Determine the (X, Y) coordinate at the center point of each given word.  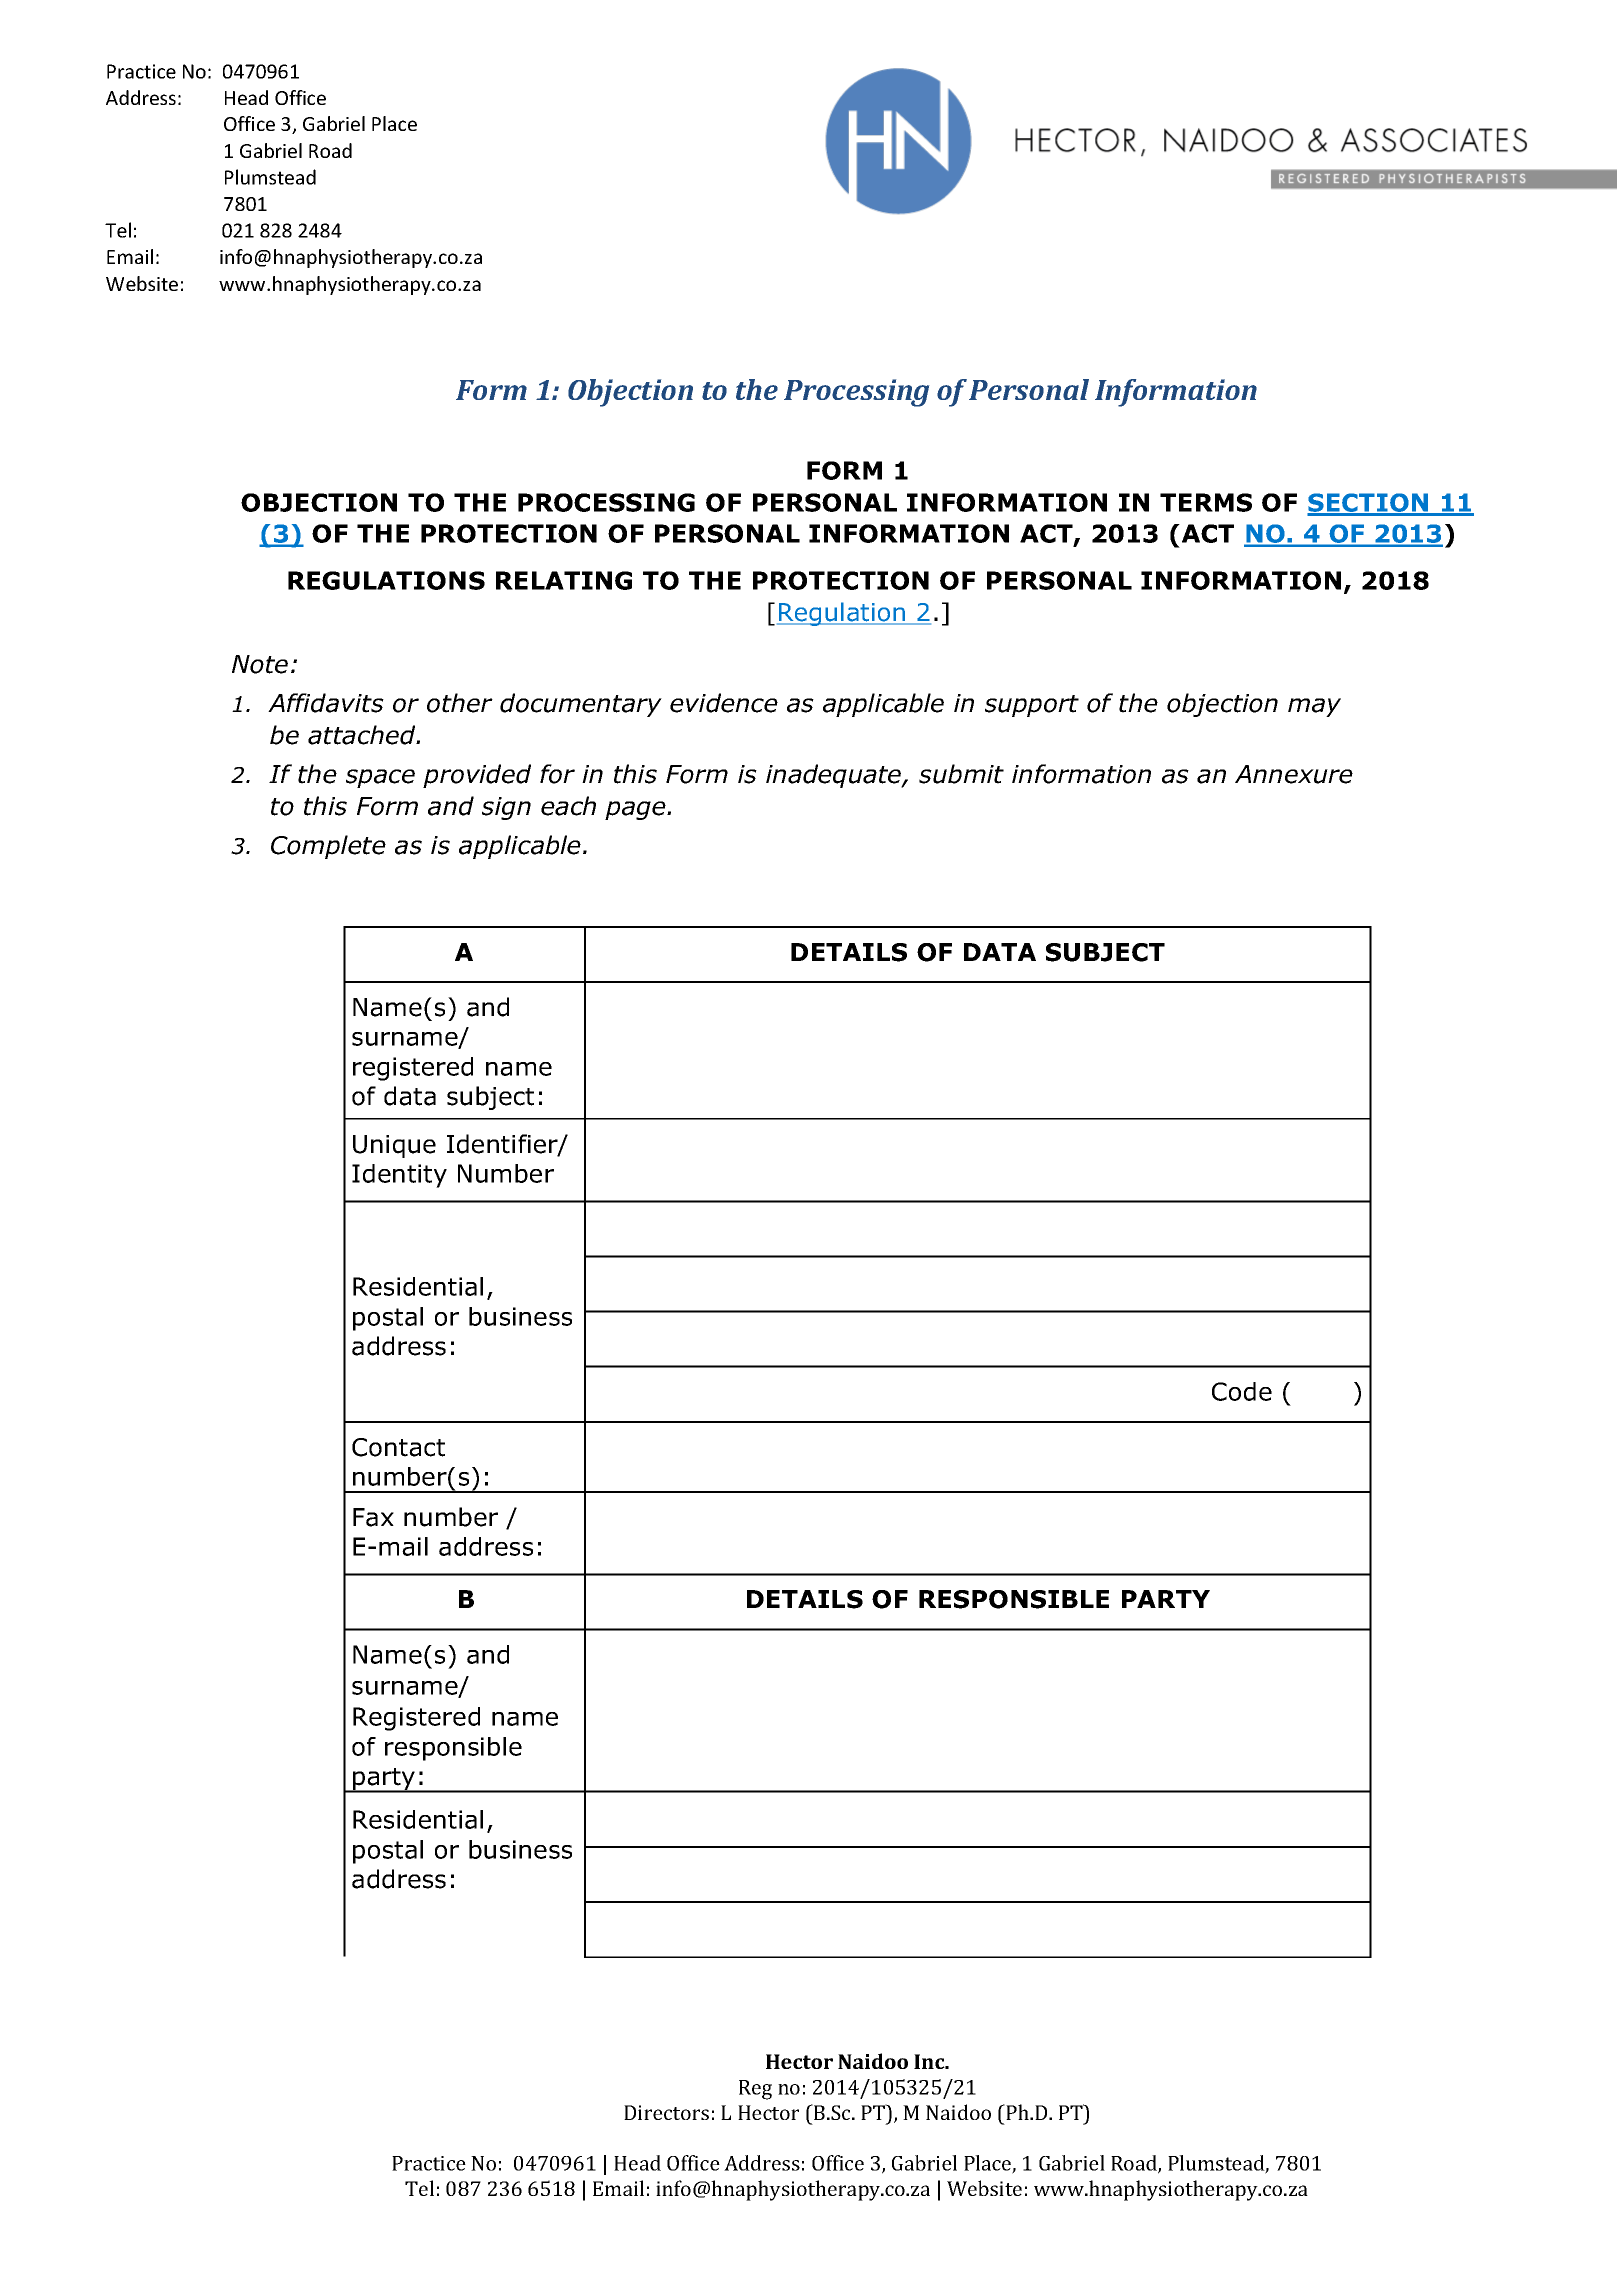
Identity (399, 1176)
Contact (398, 1447)
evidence (724, 703)
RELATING (564, 580)
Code (1242, 1391)
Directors (666, 2112)
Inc (930, 2061)
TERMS (1206, 502)
